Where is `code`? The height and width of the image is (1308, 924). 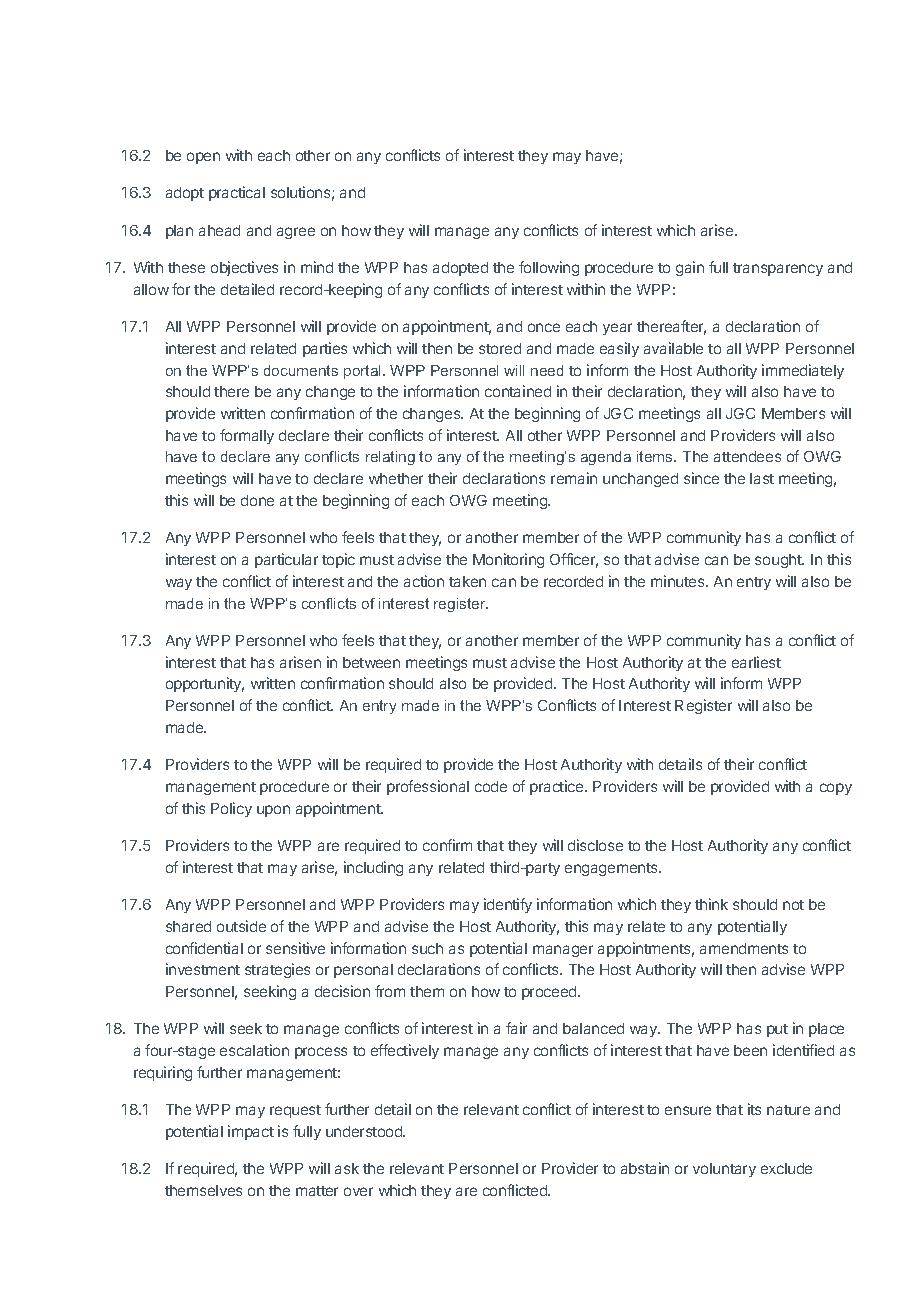
code is located at coordinates (491, 786).
